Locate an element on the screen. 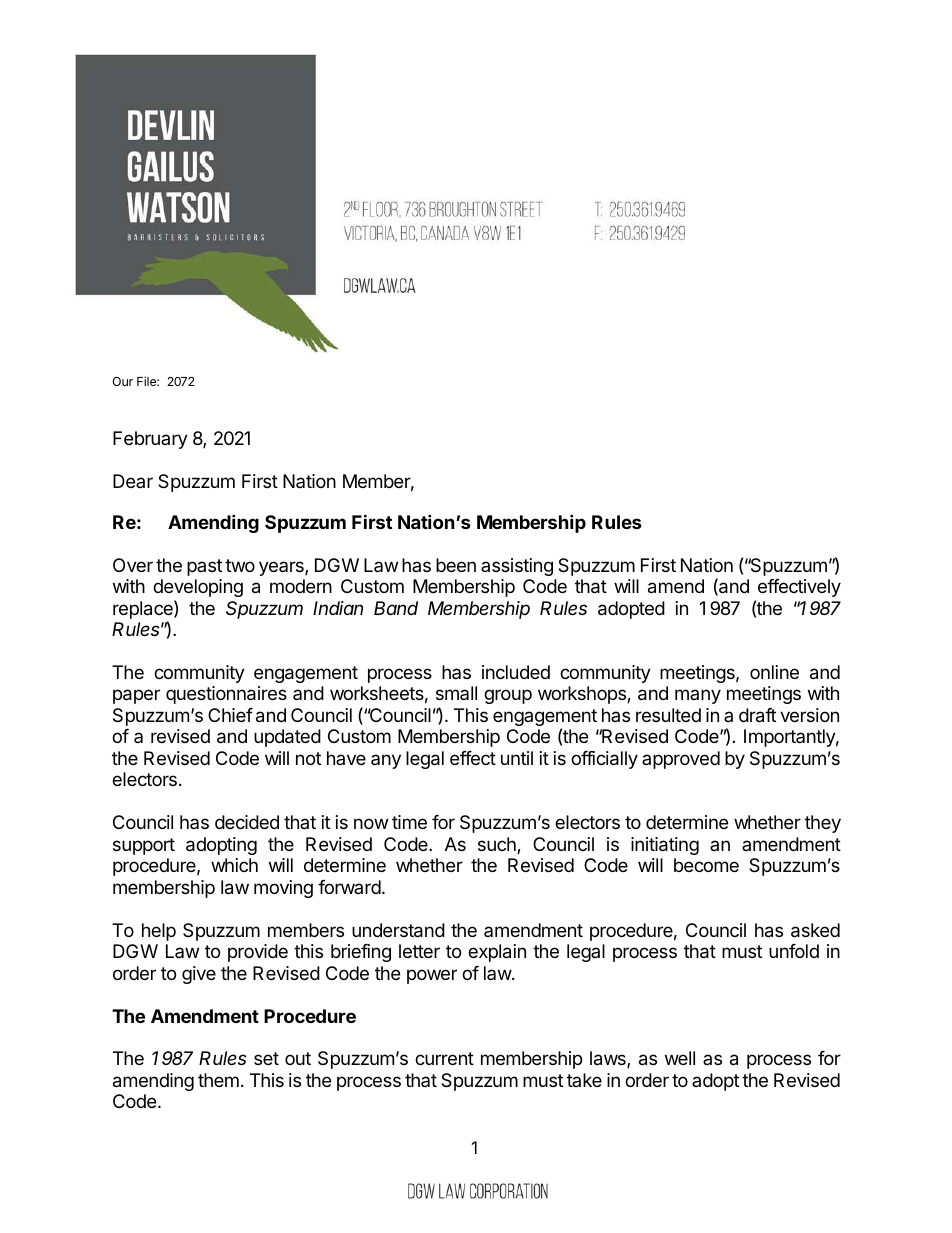  assisting is located at coordinates (517, 567).
